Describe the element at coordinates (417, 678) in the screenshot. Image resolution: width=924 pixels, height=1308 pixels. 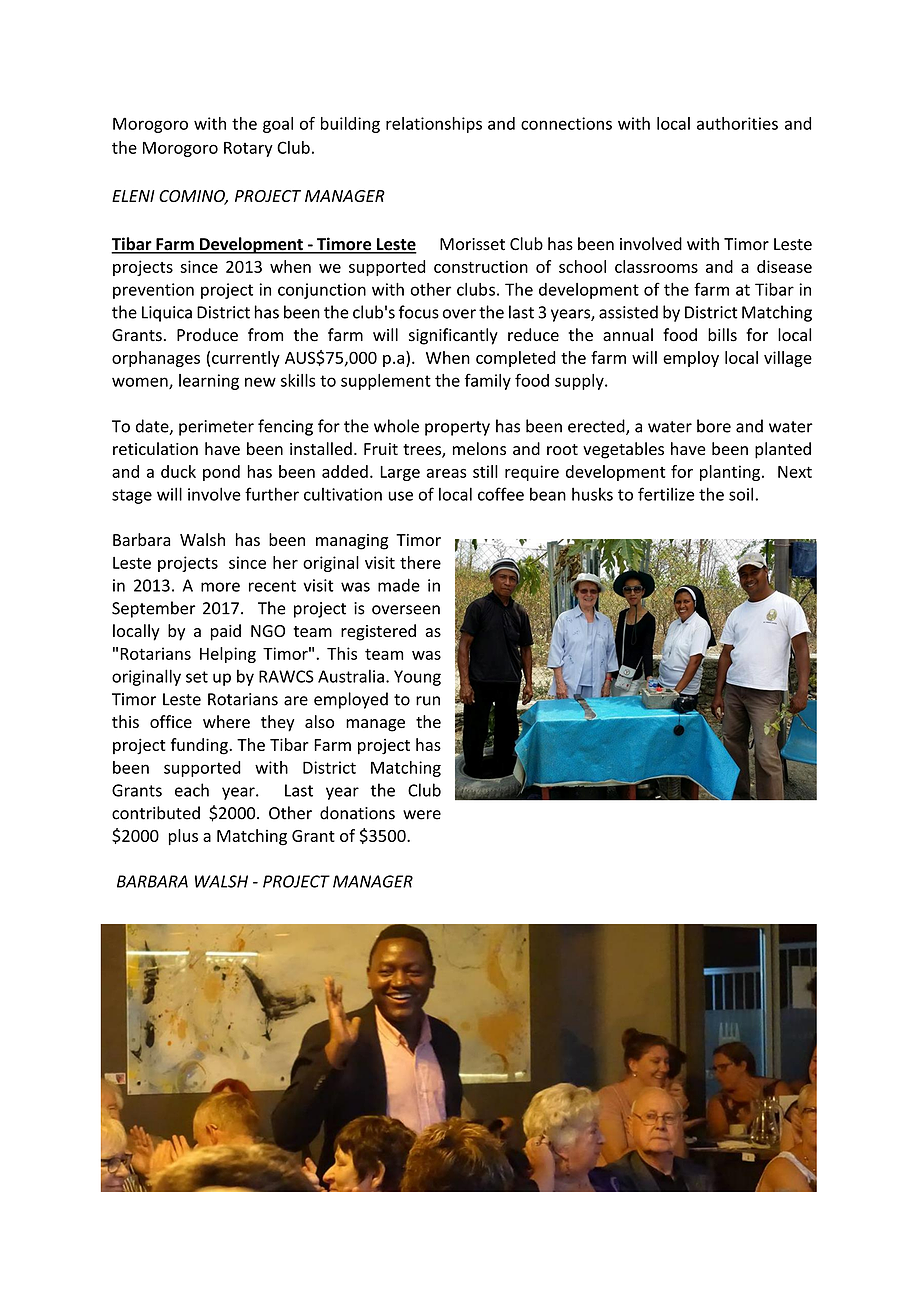
I see `Young` at that location.
